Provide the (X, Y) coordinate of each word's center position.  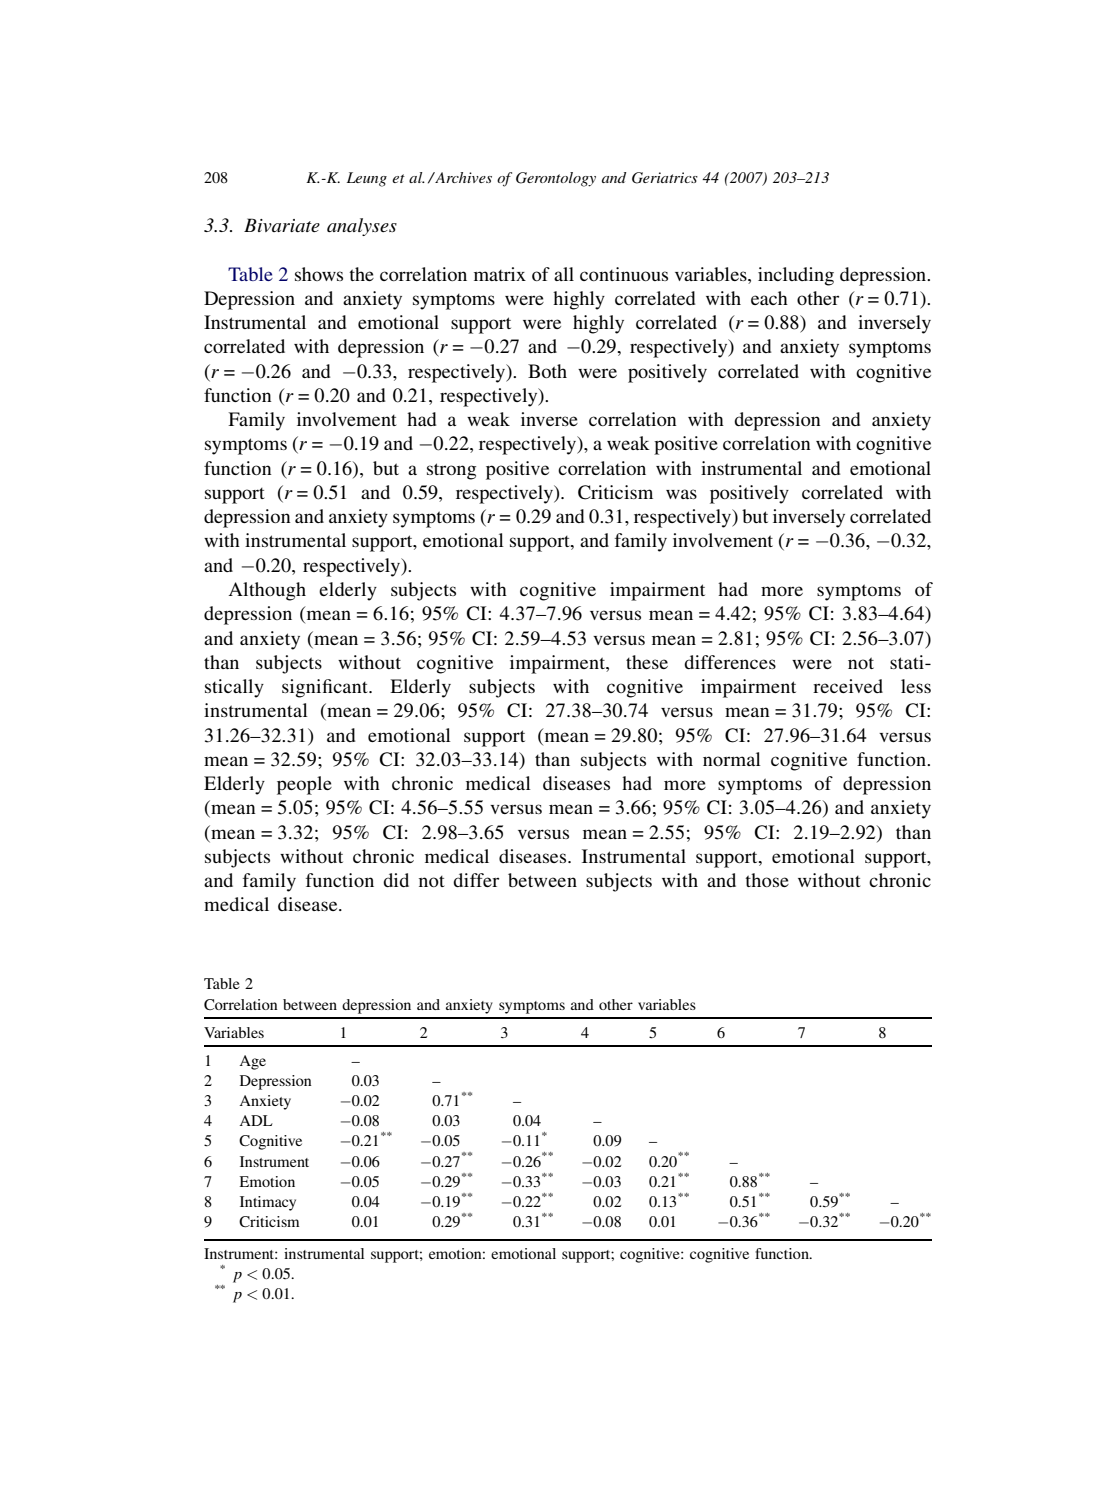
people (304, 785)
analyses (362, 227)
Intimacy (268, 1203)
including (796, 276)
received (848, 686)
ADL (256, 1120)
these (647, 662)
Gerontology (556, 179)
